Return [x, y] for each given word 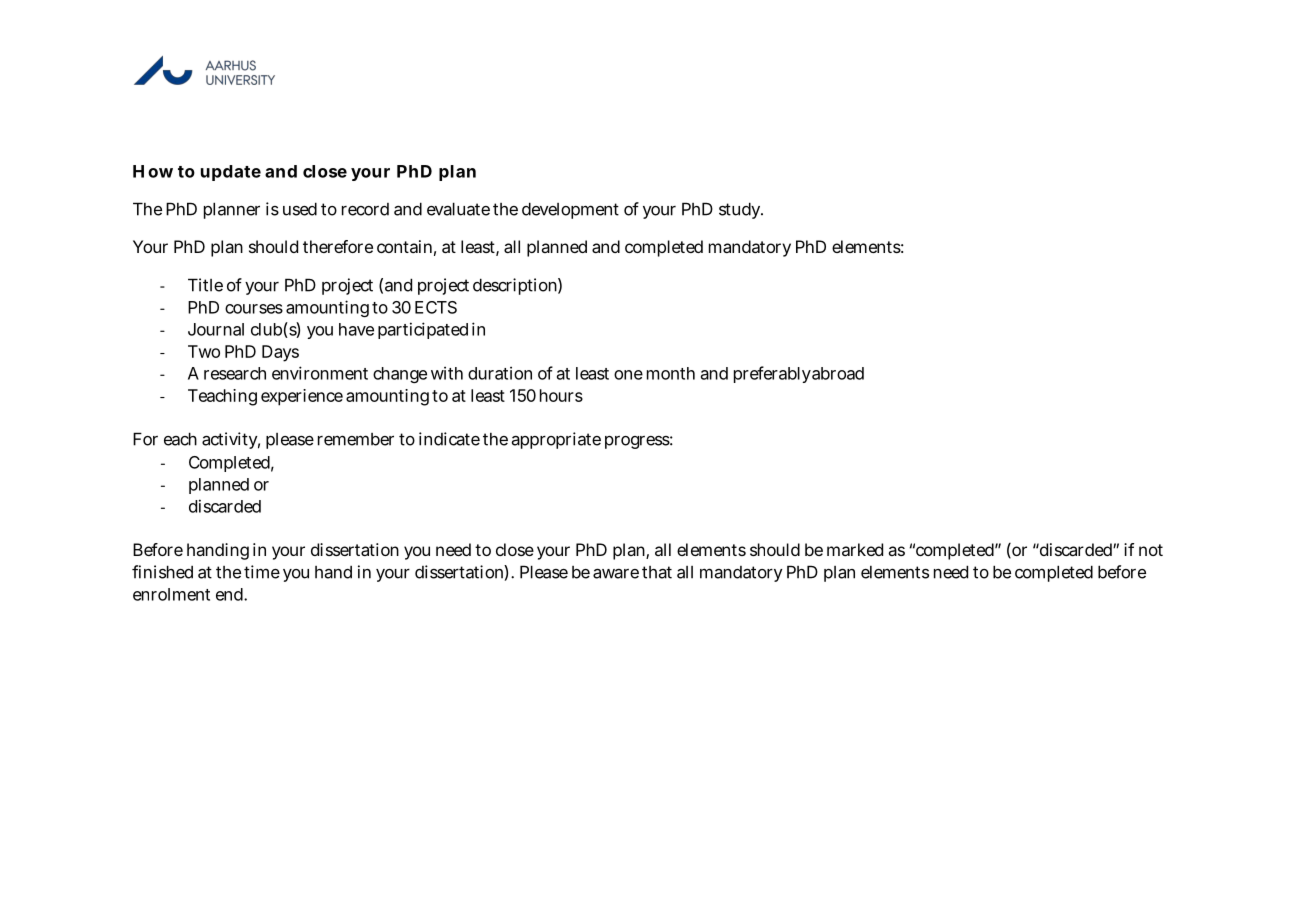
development [570, 210]
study [741, 210]
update [231, 173]
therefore [338, 246]
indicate [449, 439]
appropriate [556, 440]
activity [231, 440]
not [1151, 550]
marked [855, 549]
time [262, 572]
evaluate [458, 209]
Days [280, 353]
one [628, 375]
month [671, 373]
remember [356, 439]
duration [500, 373]
